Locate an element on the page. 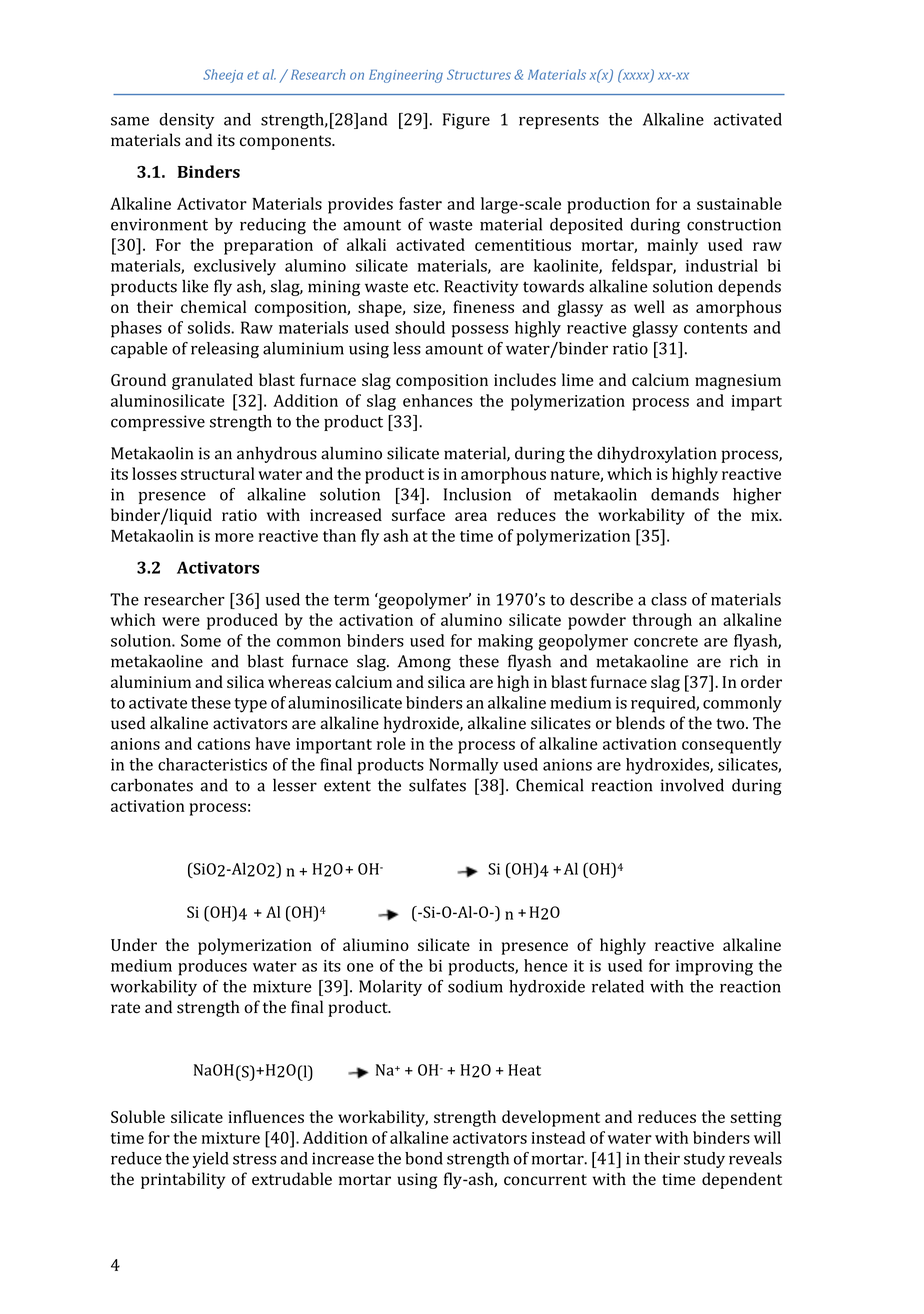 Image resolution: width=924 pixels, height=1314 pixels. through is located at coordinates (662, 621).
